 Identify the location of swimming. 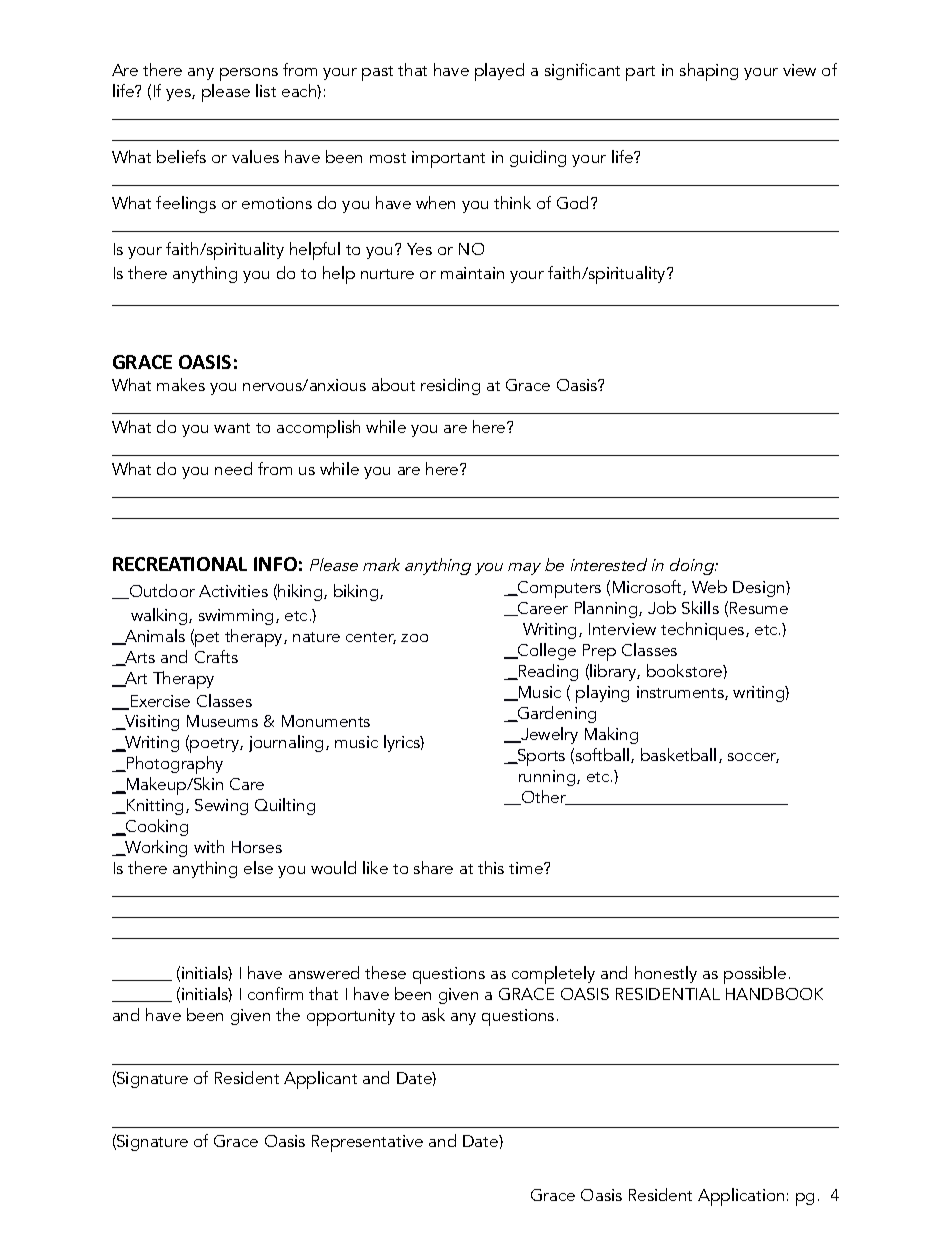
(236, 617).
